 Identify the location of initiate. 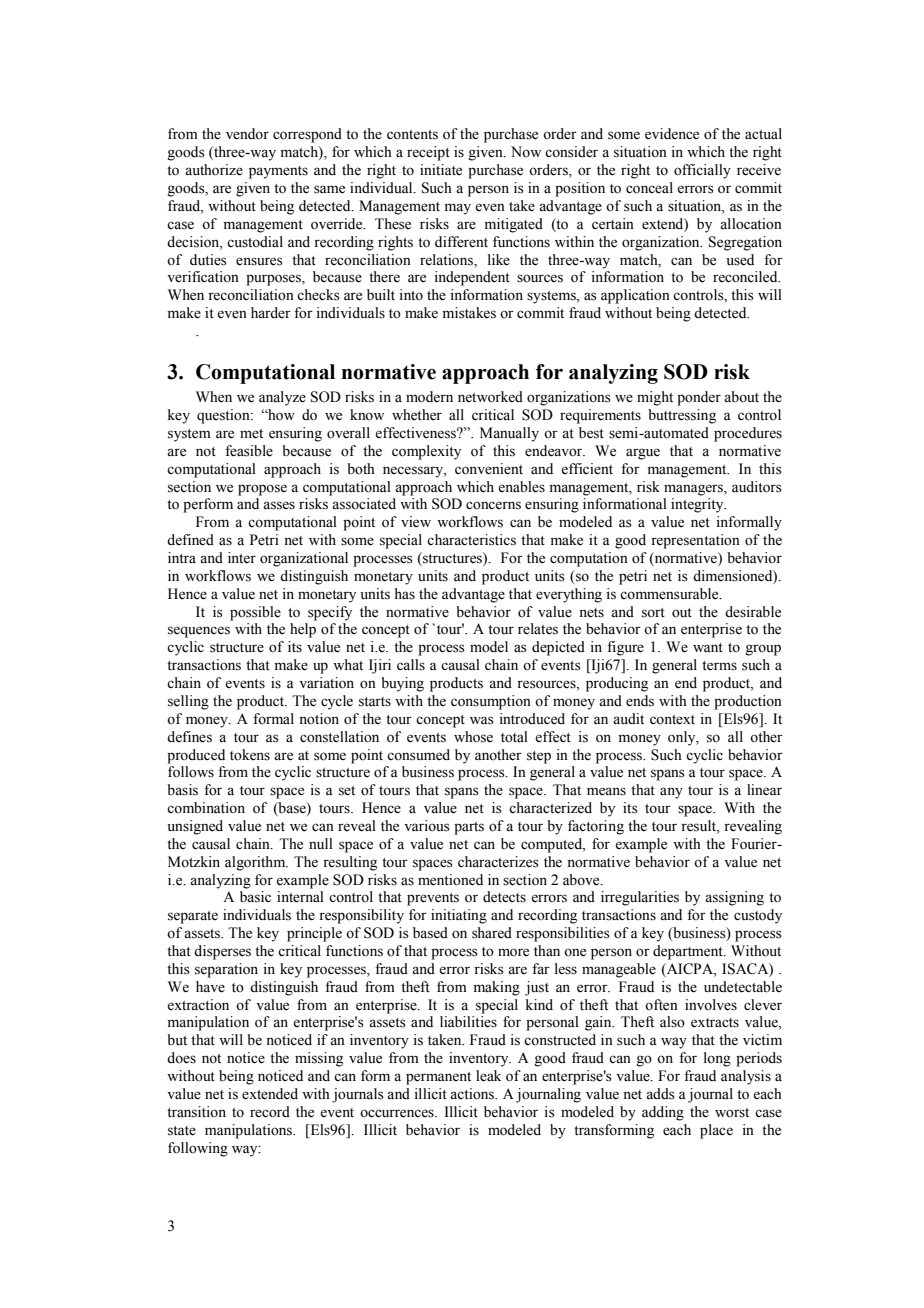
(441, 170).
